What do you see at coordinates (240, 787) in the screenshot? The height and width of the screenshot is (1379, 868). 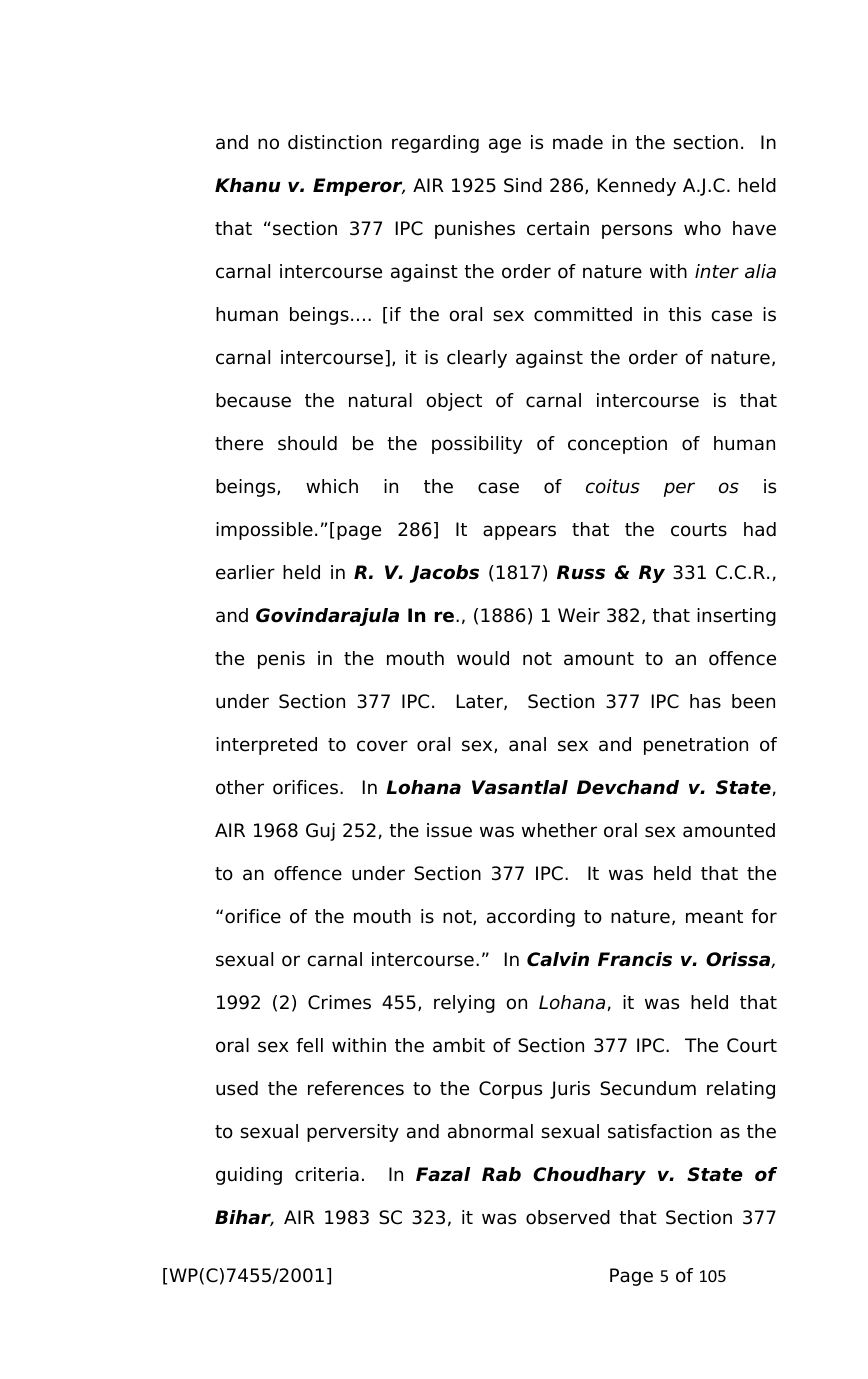 I see `other` at bounding box center [240, 787].
